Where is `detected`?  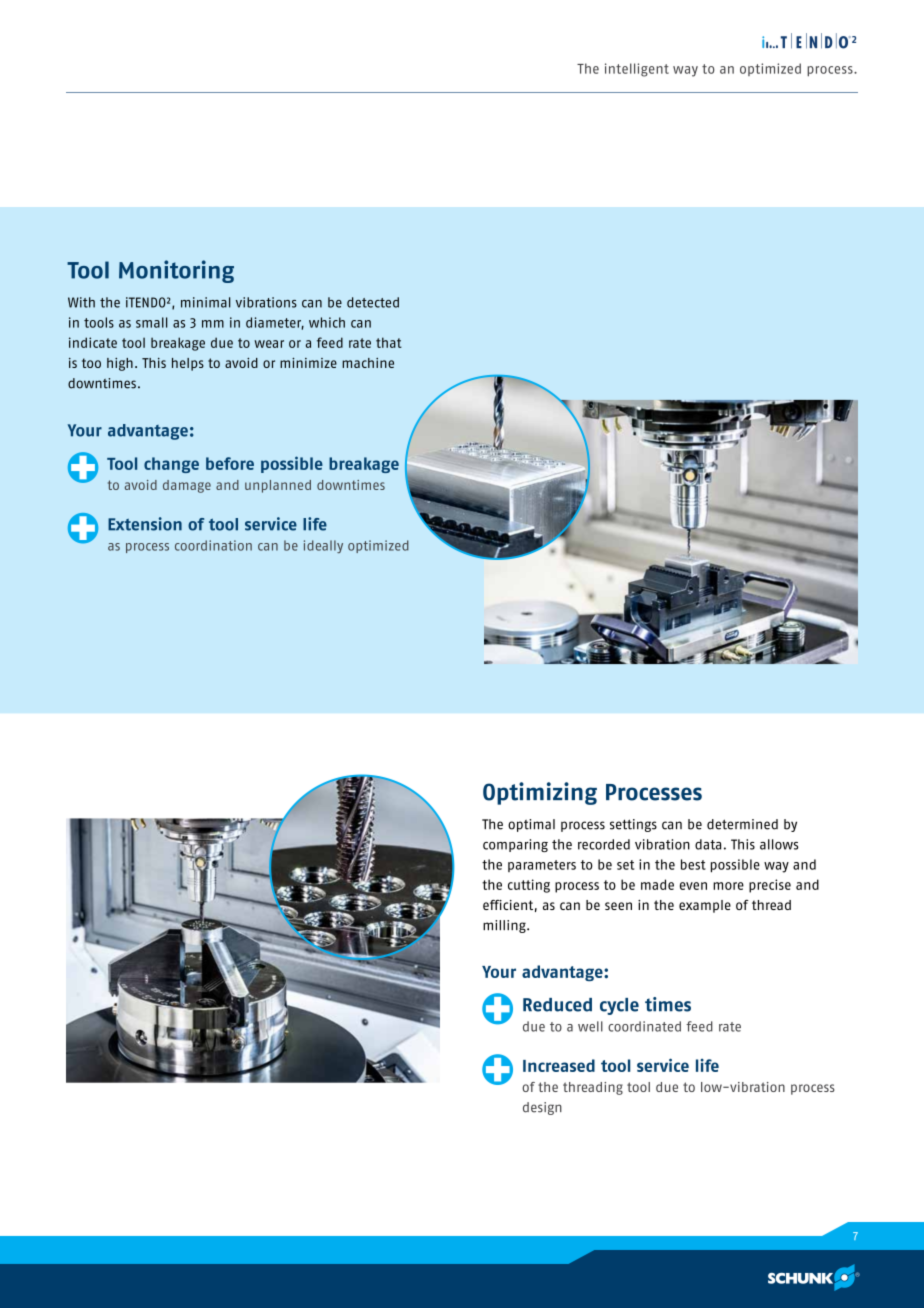
detected is located at coordinates (373, 302).
